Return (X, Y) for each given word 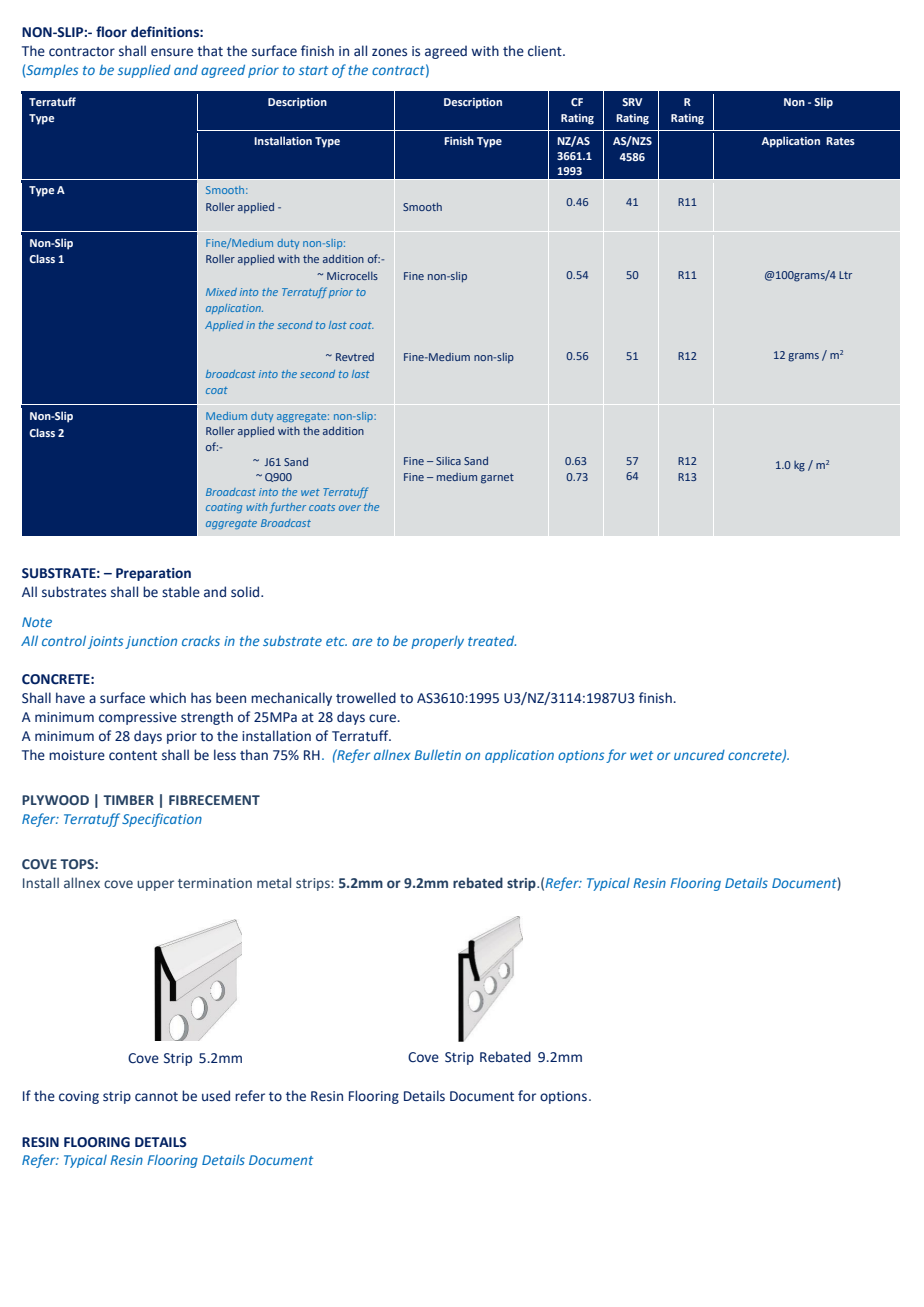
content (133, 756)
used (216, 1096)
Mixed (221, 292)
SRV (632, 102)
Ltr (845, 275)
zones (389, 52)
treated (492, 640)
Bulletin (437, 754)
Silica (448, 461)
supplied (144, 71)
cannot (156, 1097)
